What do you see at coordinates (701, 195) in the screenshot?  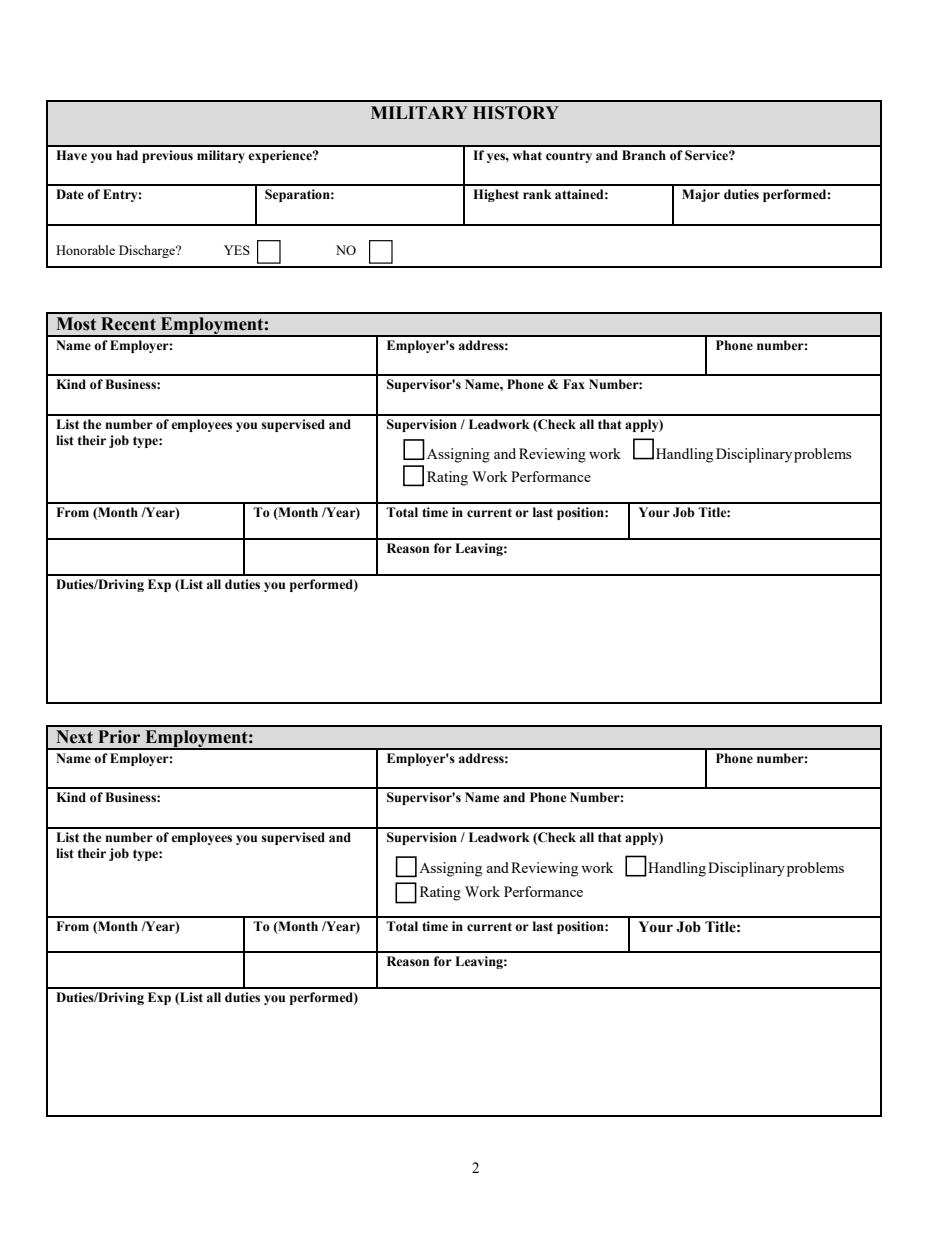 I see `Major` at bounding box center [701, 195].
